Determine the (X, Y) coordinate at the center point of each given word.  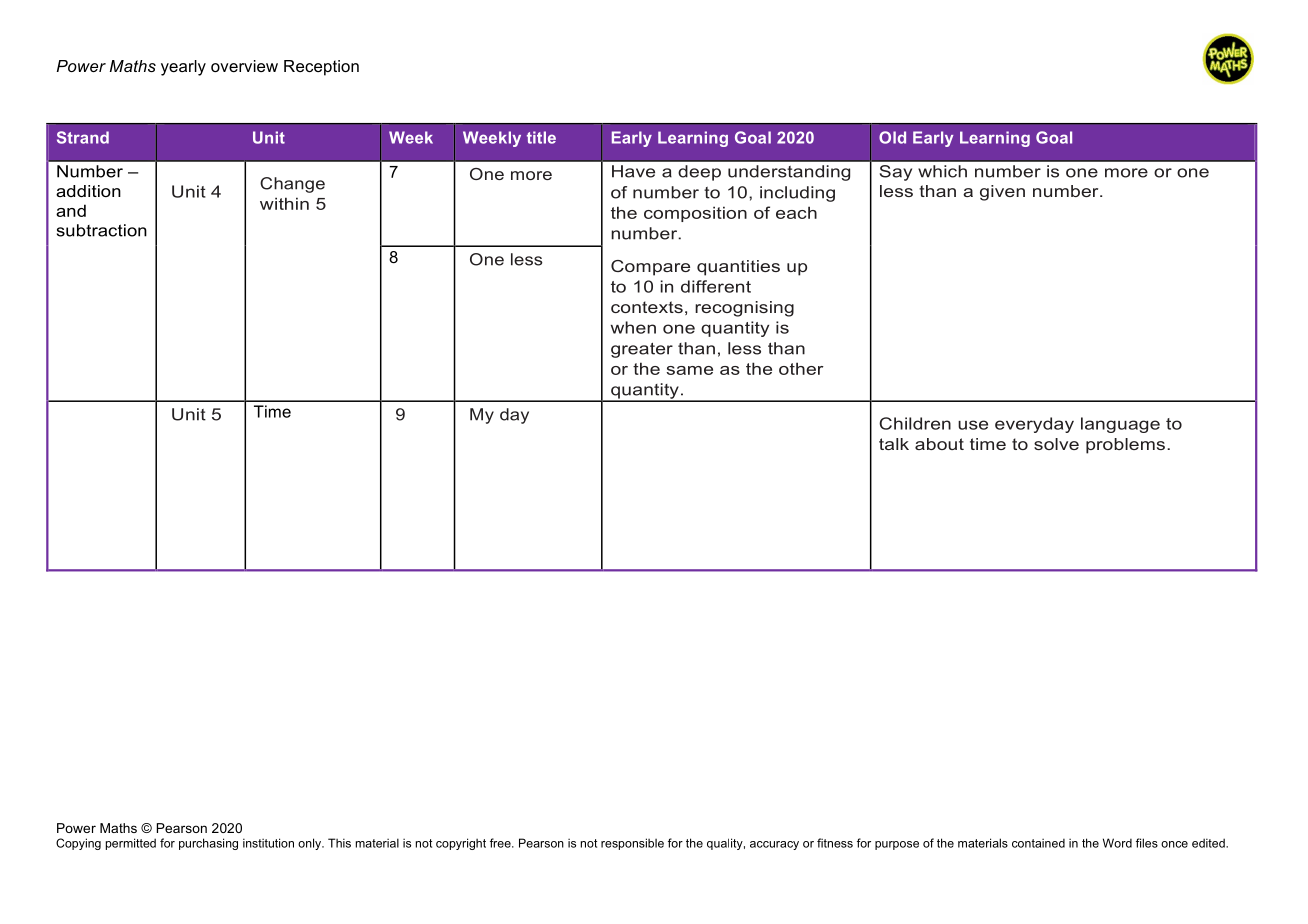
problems (1125, 446)
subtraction (102, 230)
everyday (1034, 425)
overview (244, 66)
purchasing (208, 844)
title (541, 137)
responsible (632, 844)
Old (892, 137)
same (689, 370)
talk (894, 444)
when (633, 327)
